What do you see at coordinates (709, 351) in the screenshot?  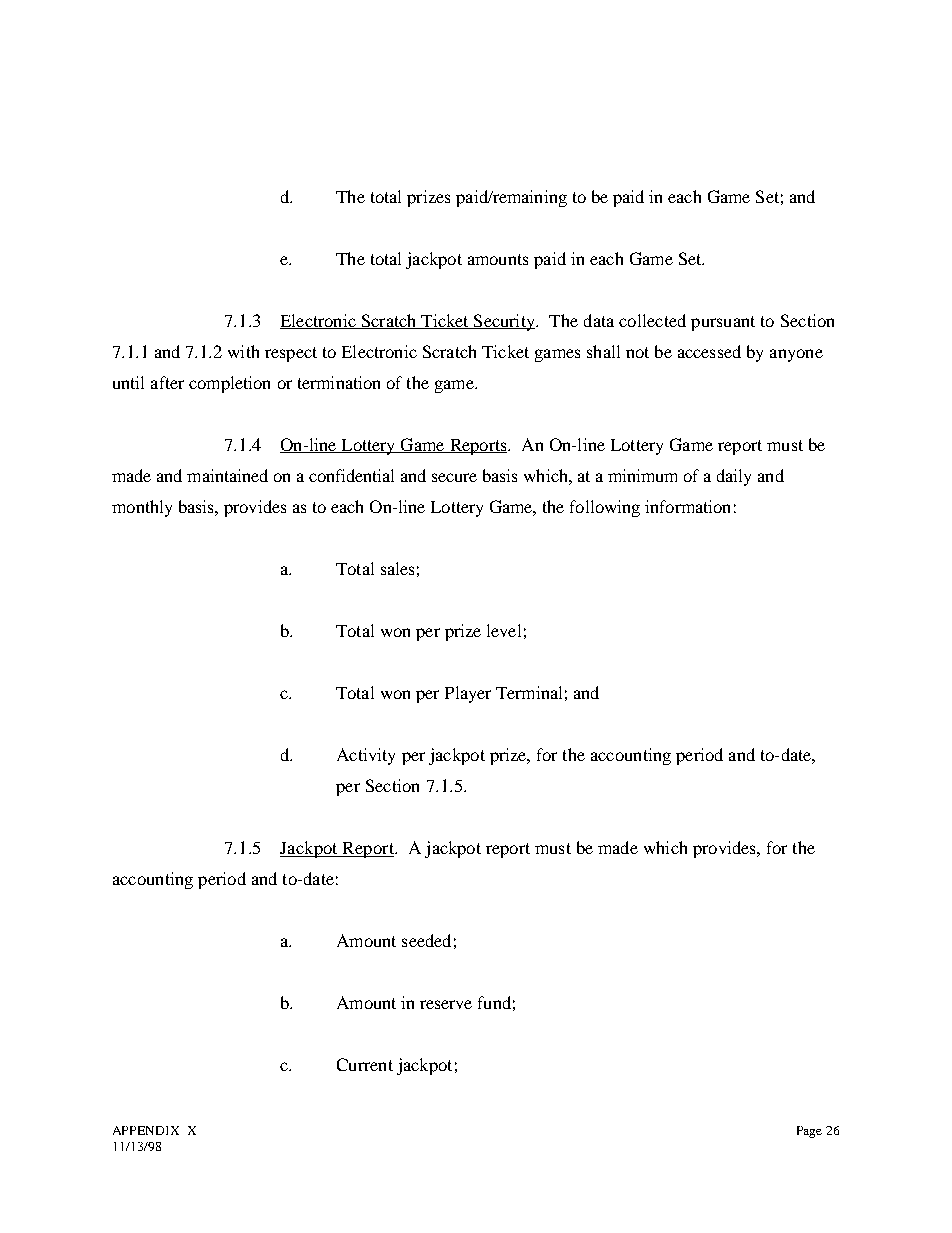 I see `accessed` at bounding box center [709, 351].
